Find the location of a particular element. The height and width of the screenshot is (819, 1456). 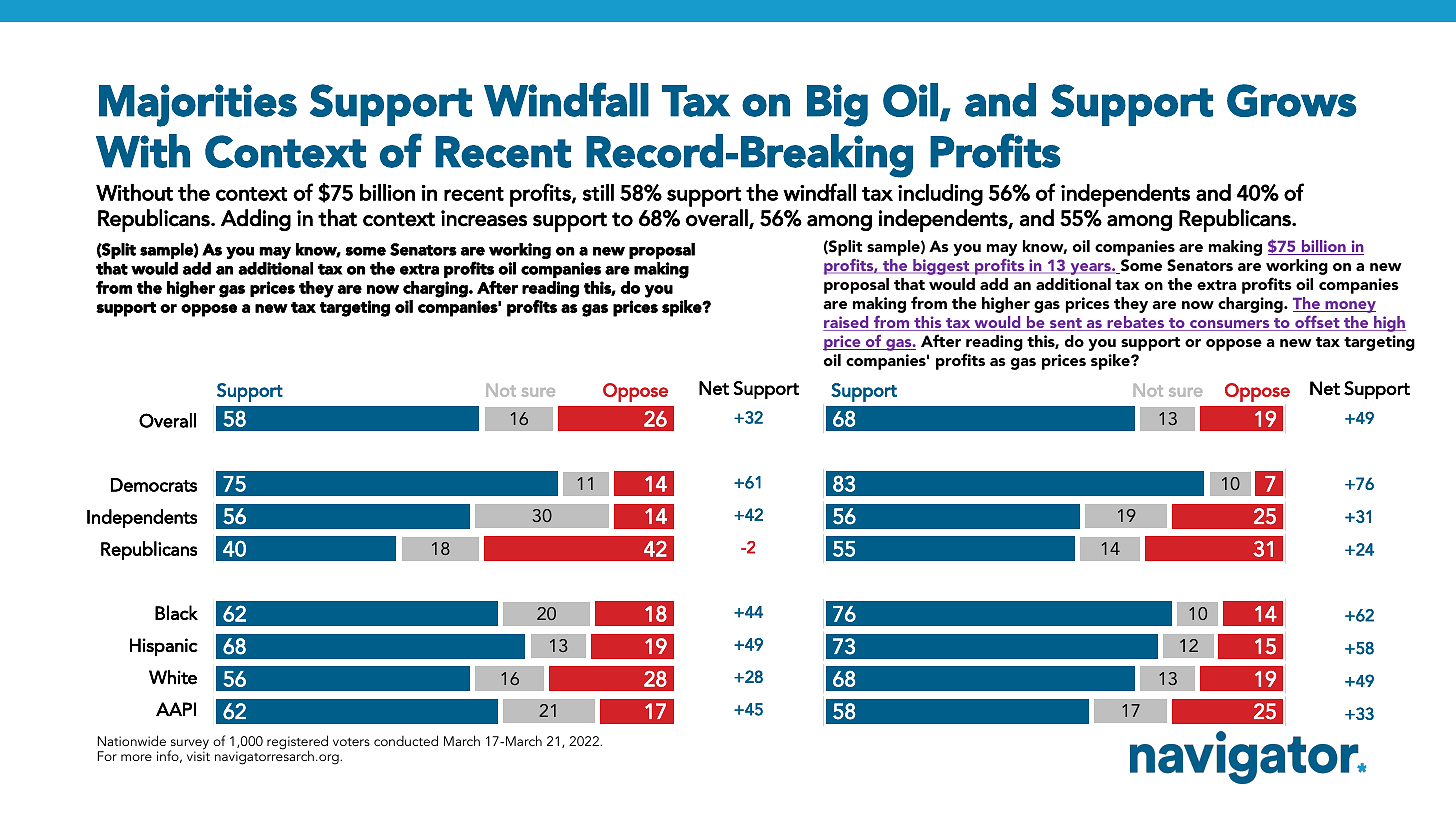

White is located at coordinates (173, 677).
